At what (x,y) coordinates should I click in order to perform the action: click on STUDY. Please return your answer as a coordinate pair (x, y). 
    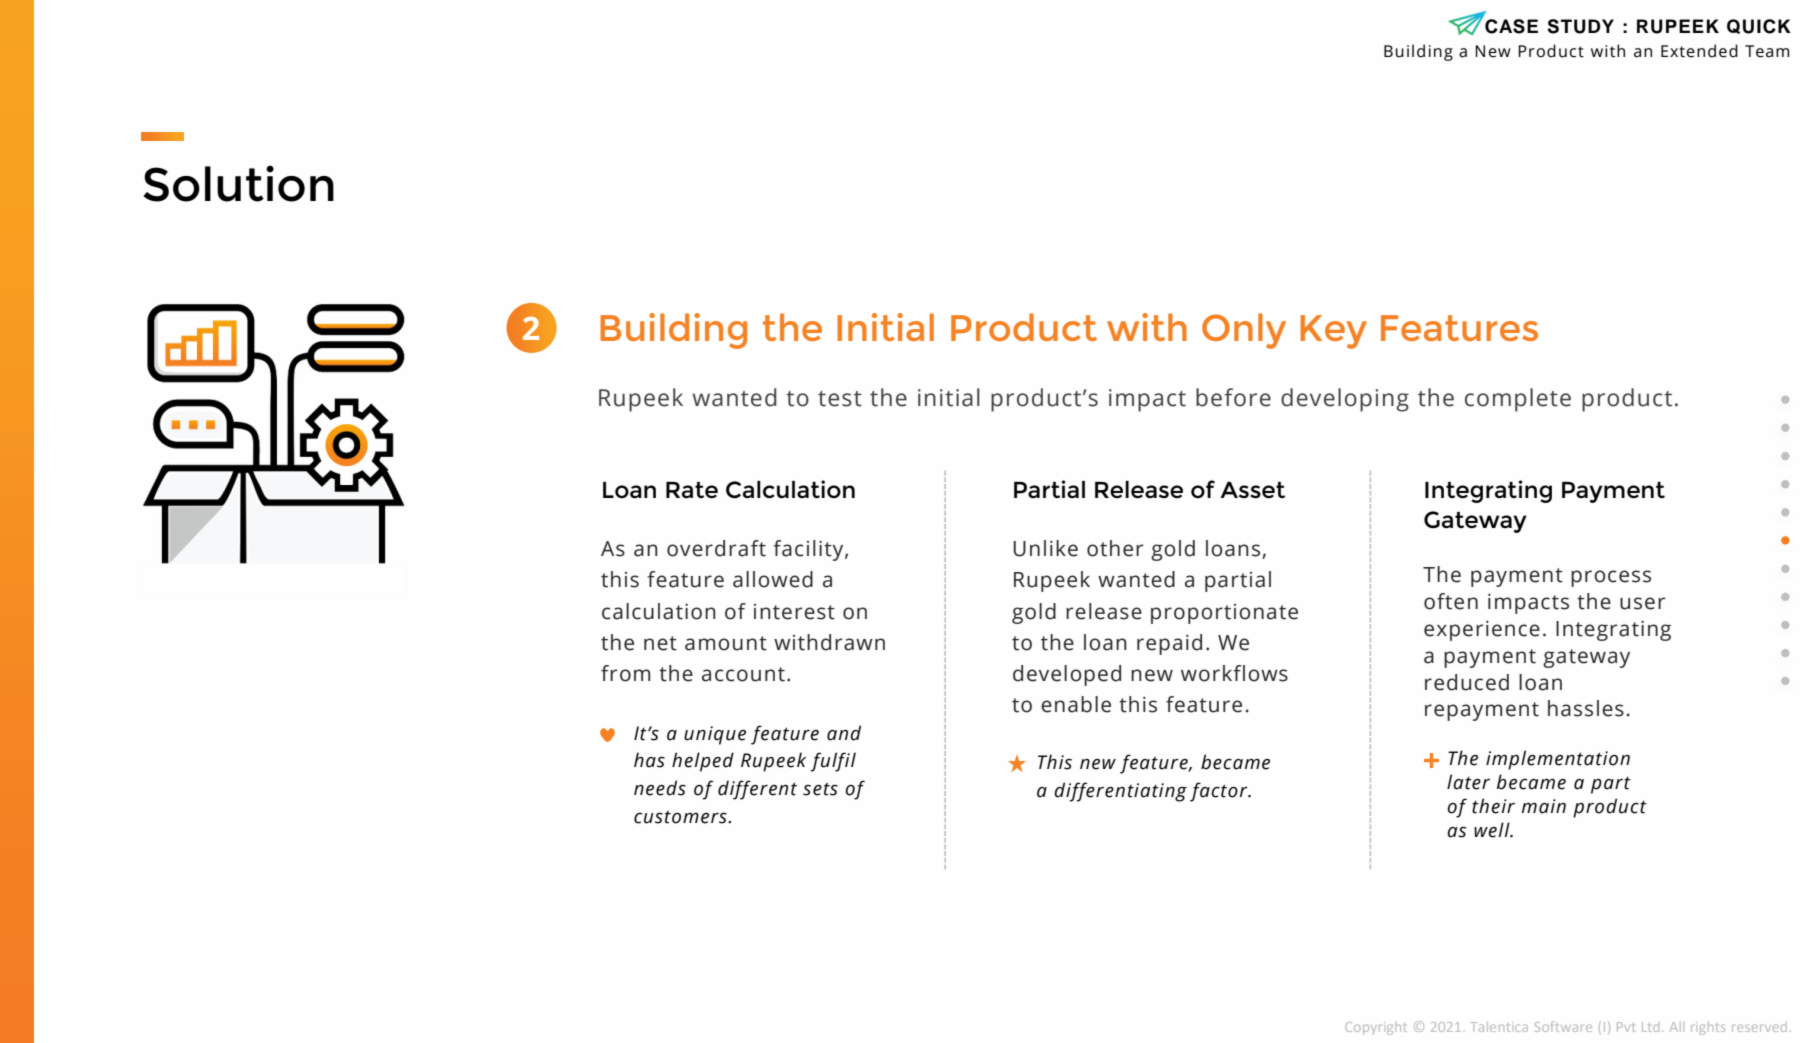
    Looking at the image, I should click on (1580, 26).
